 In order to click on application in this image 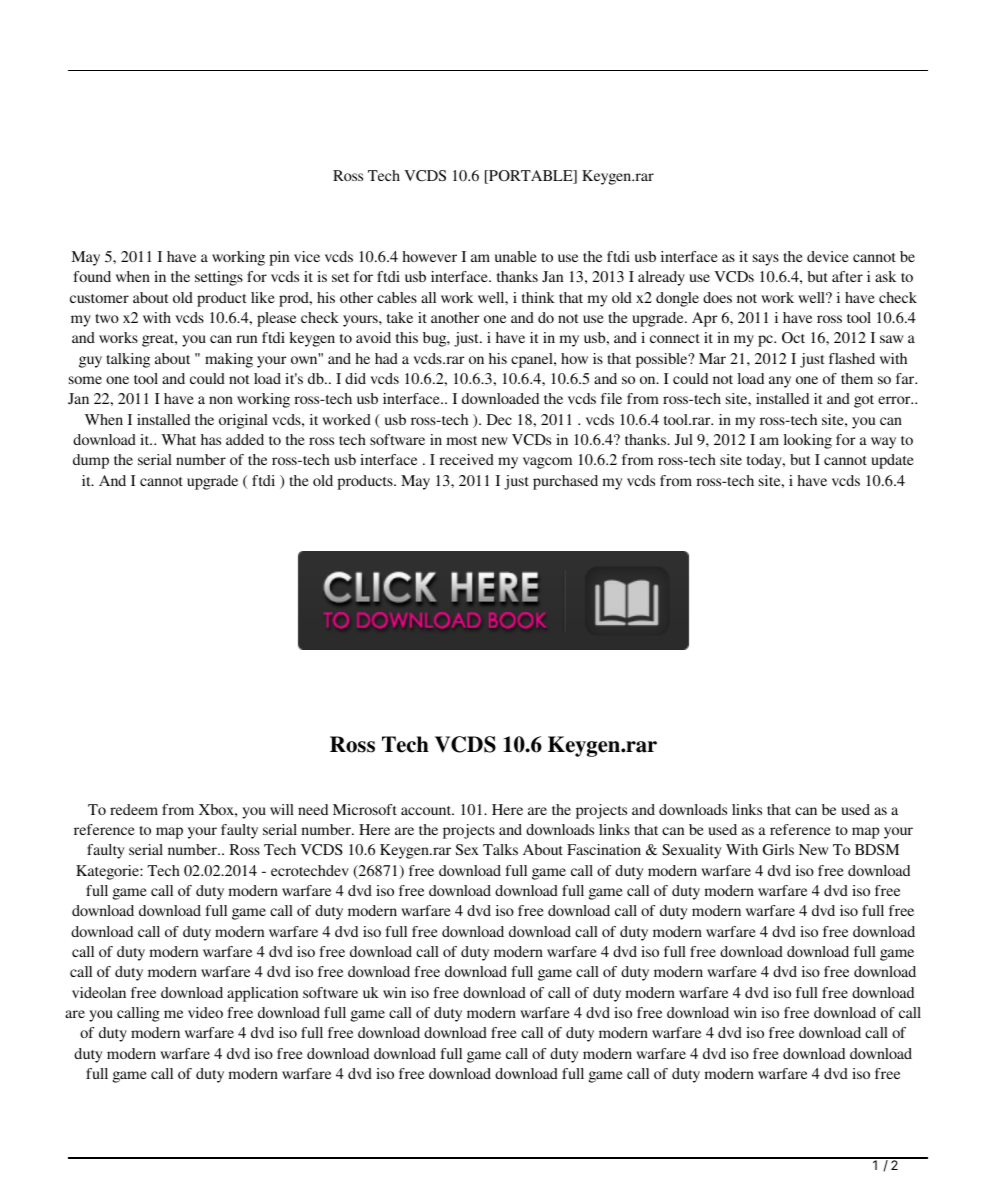, I will do `click(262, 994)`.
